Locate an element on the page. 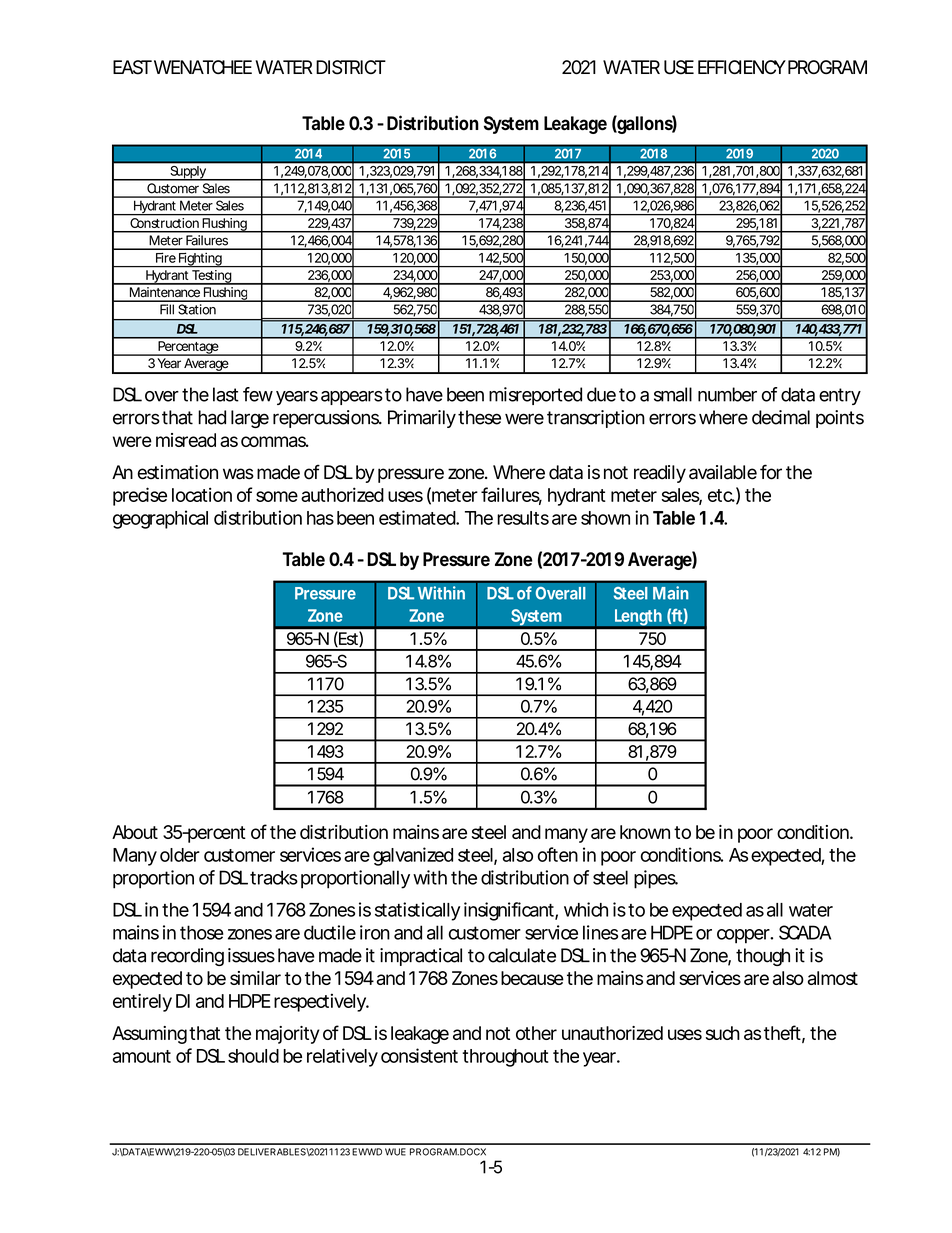 This page has width=952, height=1233. often is located at coordinates (558, 854).
